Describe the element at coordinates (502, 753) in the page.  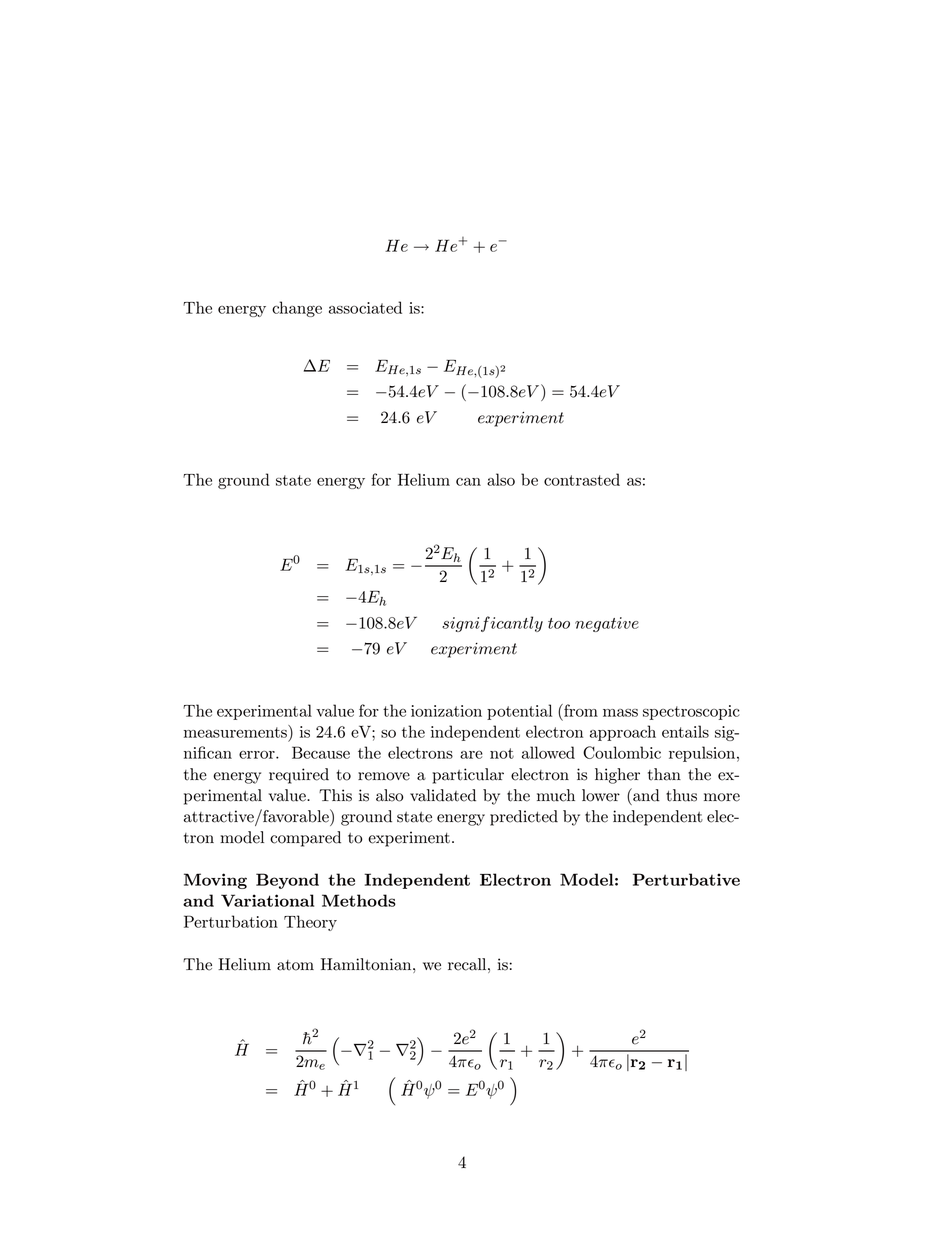
I see `not` at that location.
